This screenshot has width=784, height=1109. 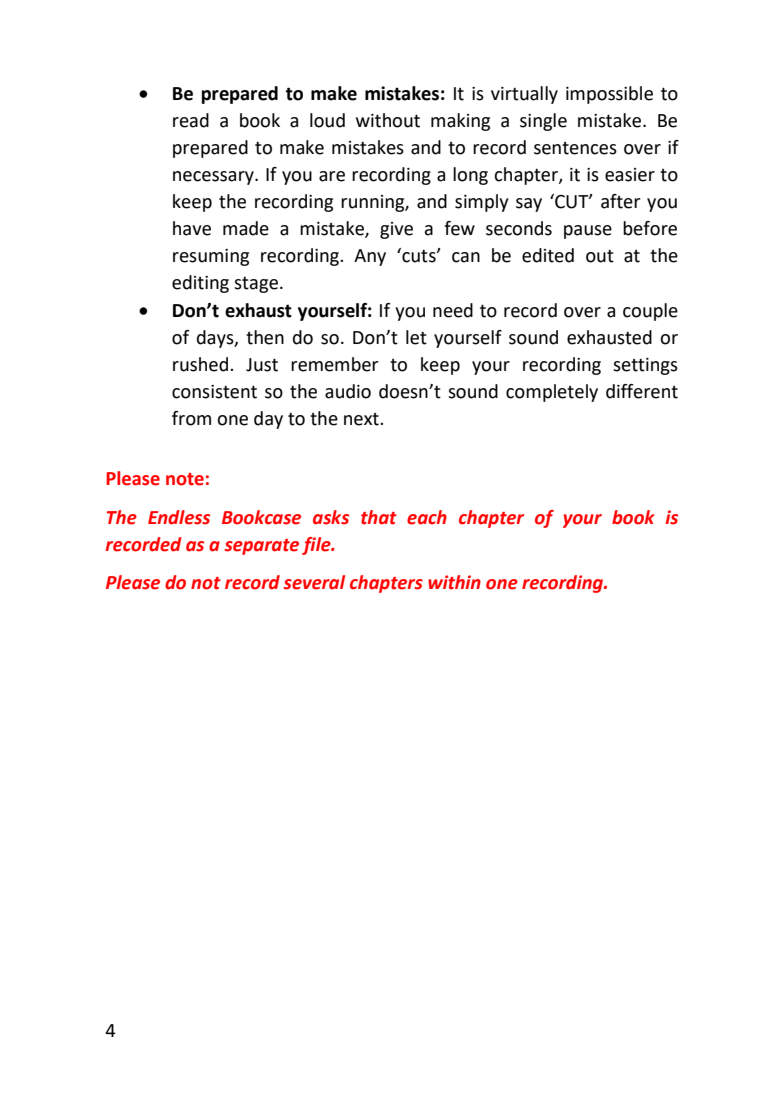 I want to click on separate, so click(x=262, y=547).
